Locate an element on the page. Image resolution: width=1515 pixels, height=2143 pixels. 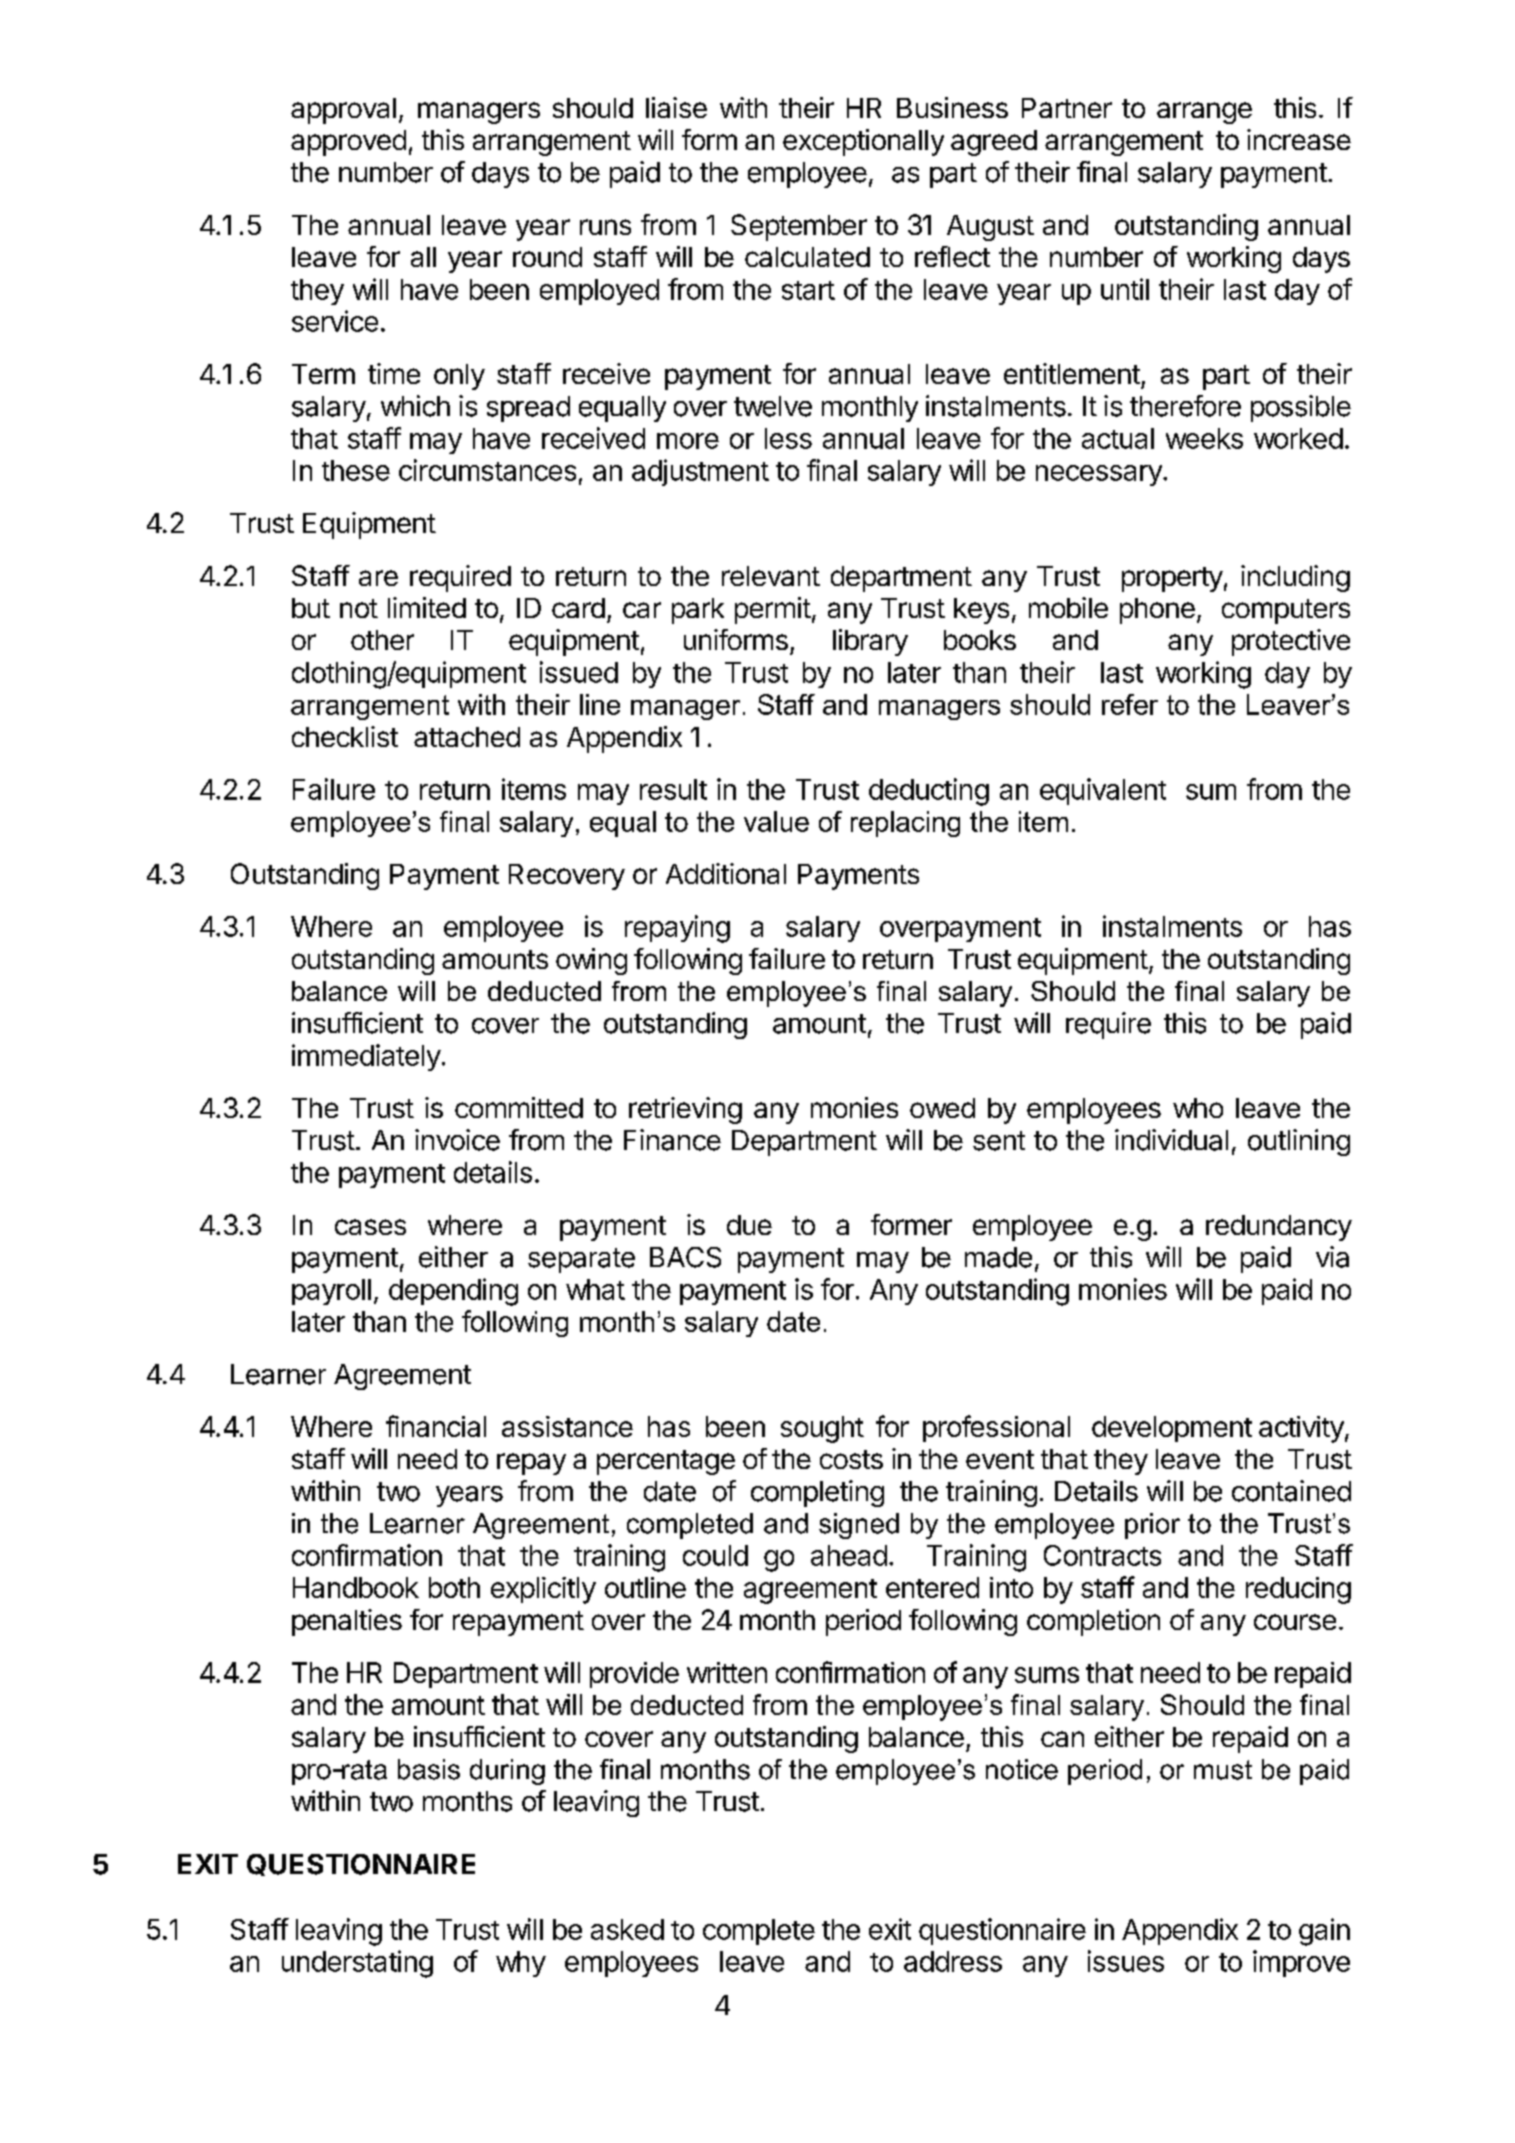
understating is located at coordinates (357, 1964).
